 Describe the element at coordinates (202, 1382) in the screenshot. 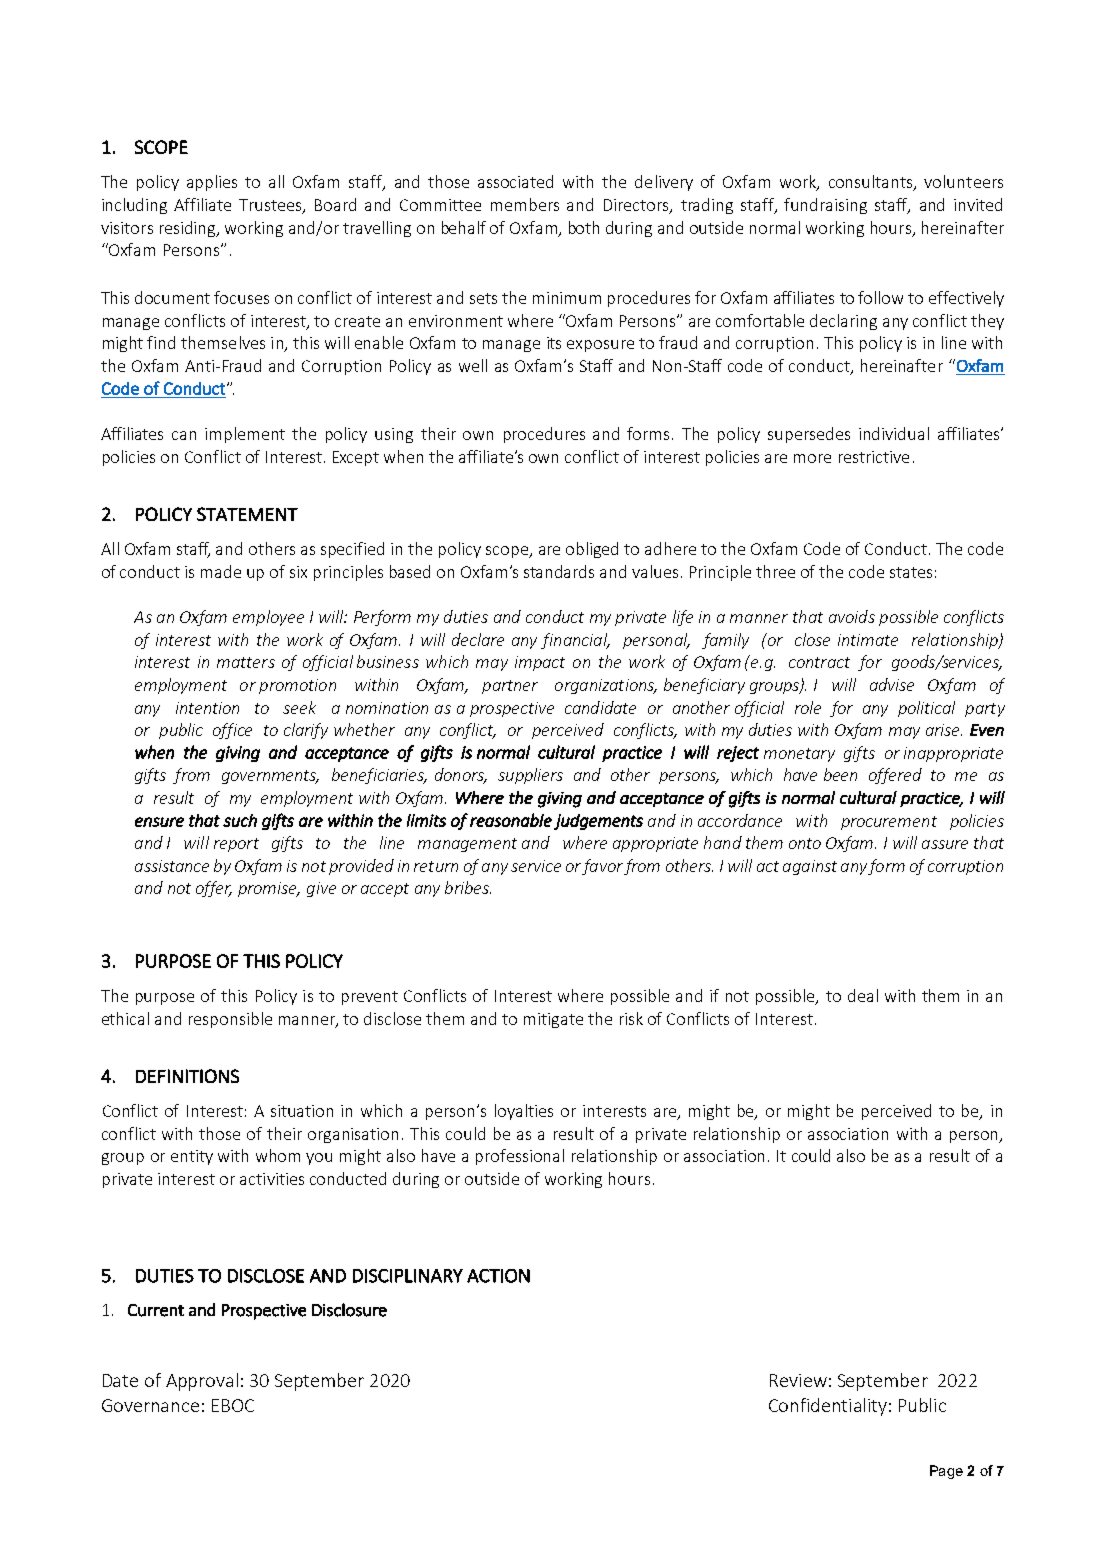

I see `Approval` at that location.
